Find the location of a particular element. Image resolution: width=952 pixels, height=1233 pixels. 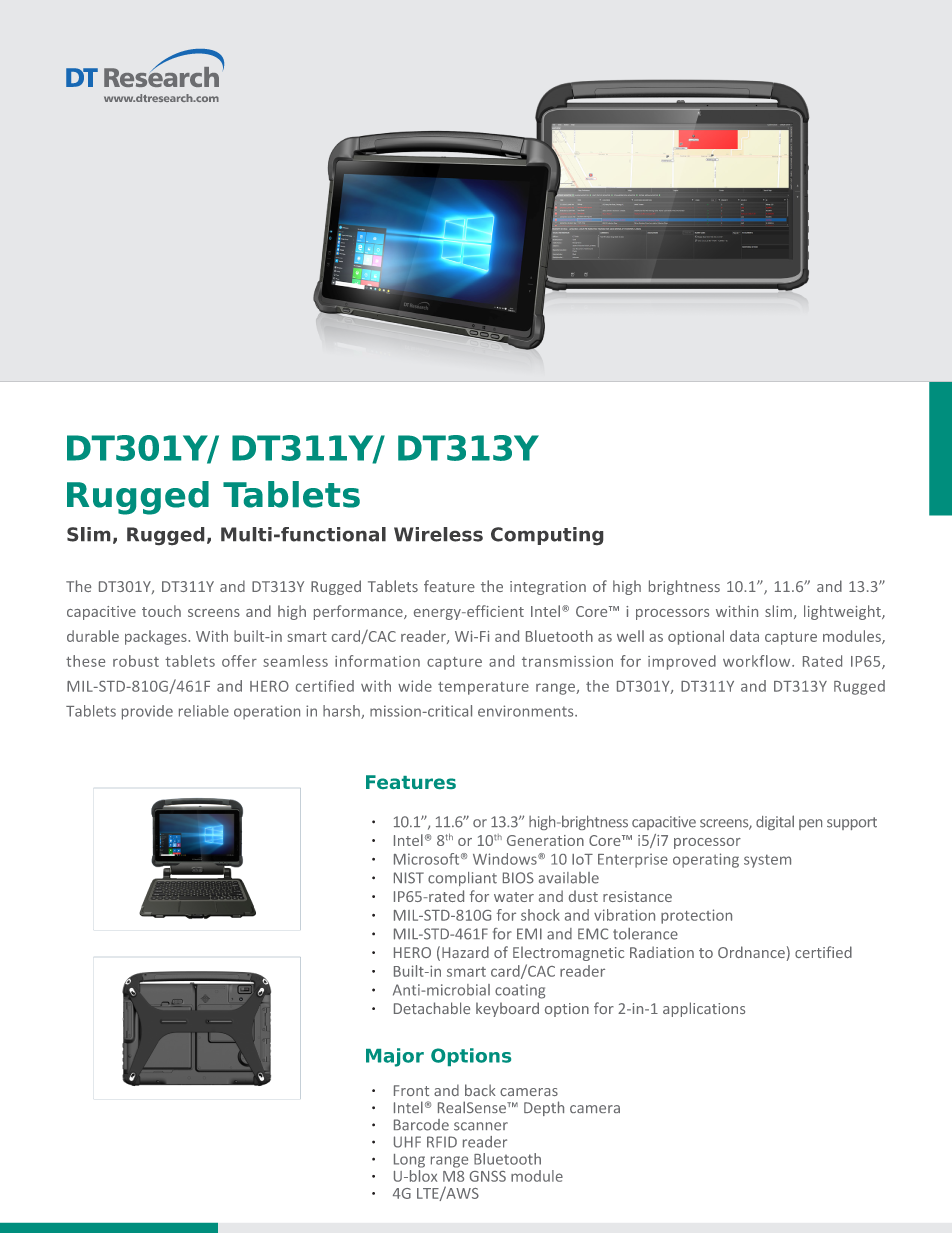

system is located at coordinates (767, 861).
